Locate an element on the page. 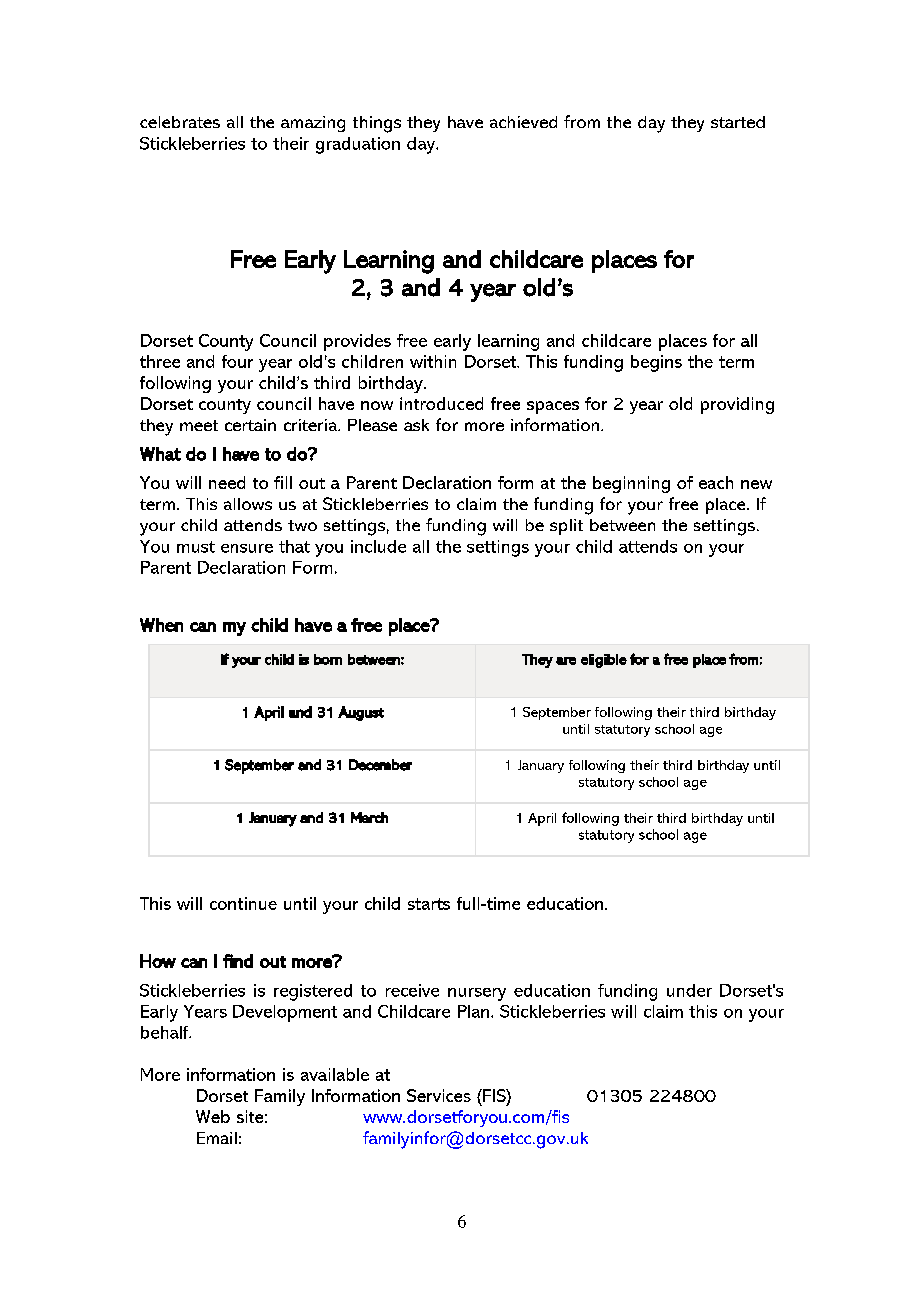  Web is located at coordinates (213, 1116).
